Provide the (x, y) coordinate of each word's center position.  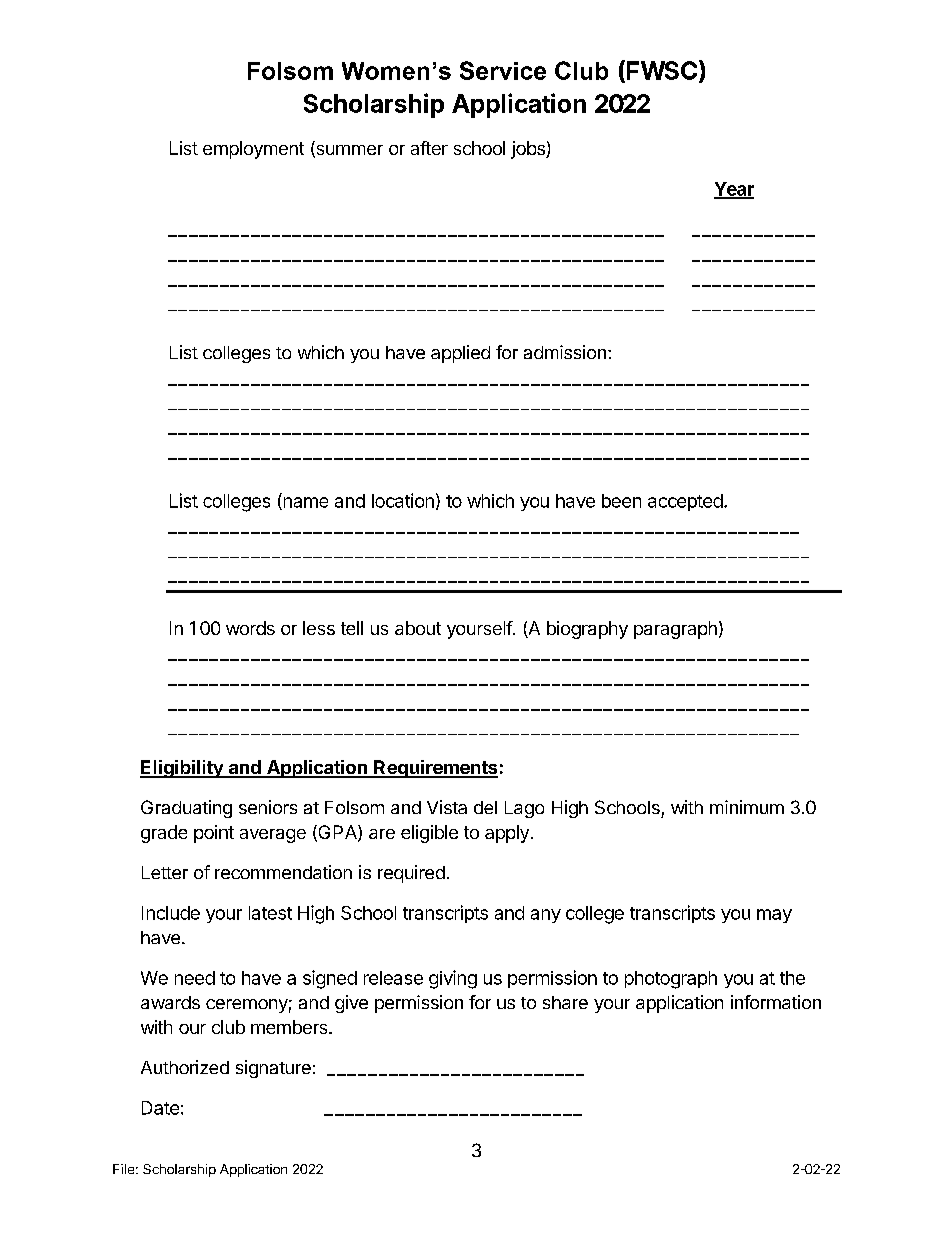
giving (453, 979)
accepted (685, 502)
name (304, 503)
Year (734, 190)
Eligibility (182, 769)
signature (273, 1069)
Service (503, 70)
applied (460, 354)
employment (253, 150)
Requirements (435, 769)
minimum (747, 807)
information (776, 1002)
